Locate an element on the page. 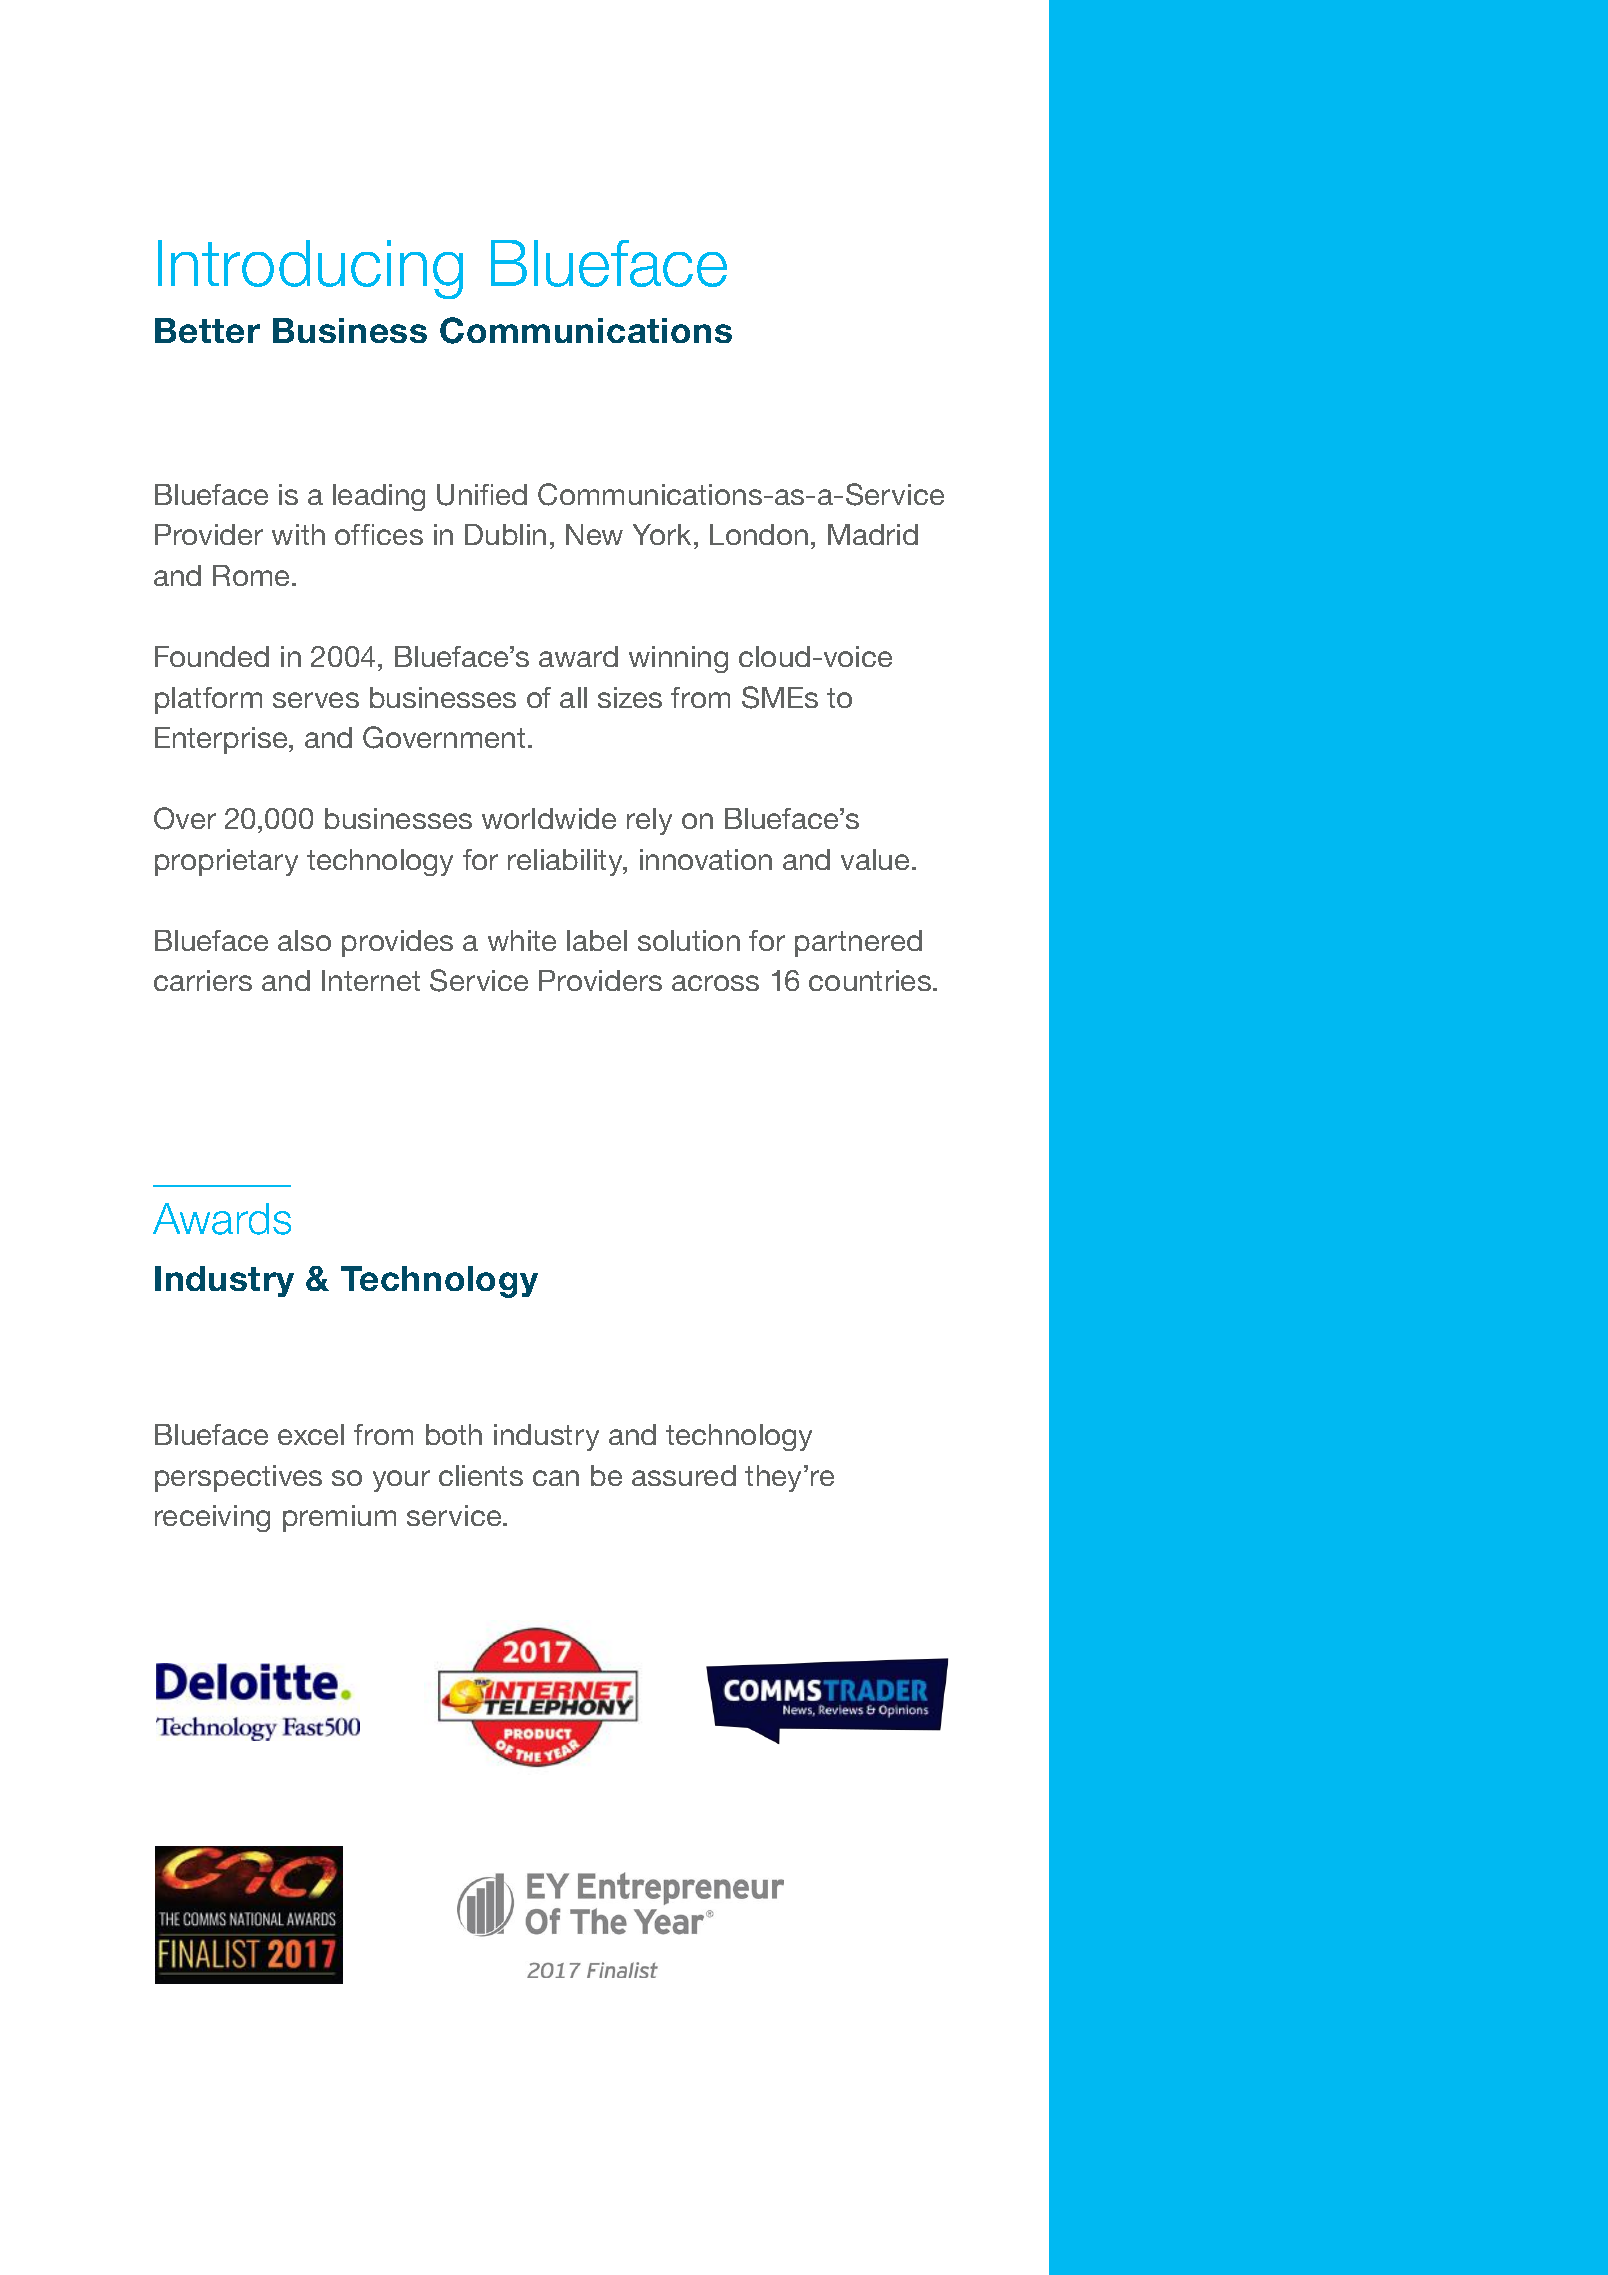  Introducing is located at coordinates (310, 269).
